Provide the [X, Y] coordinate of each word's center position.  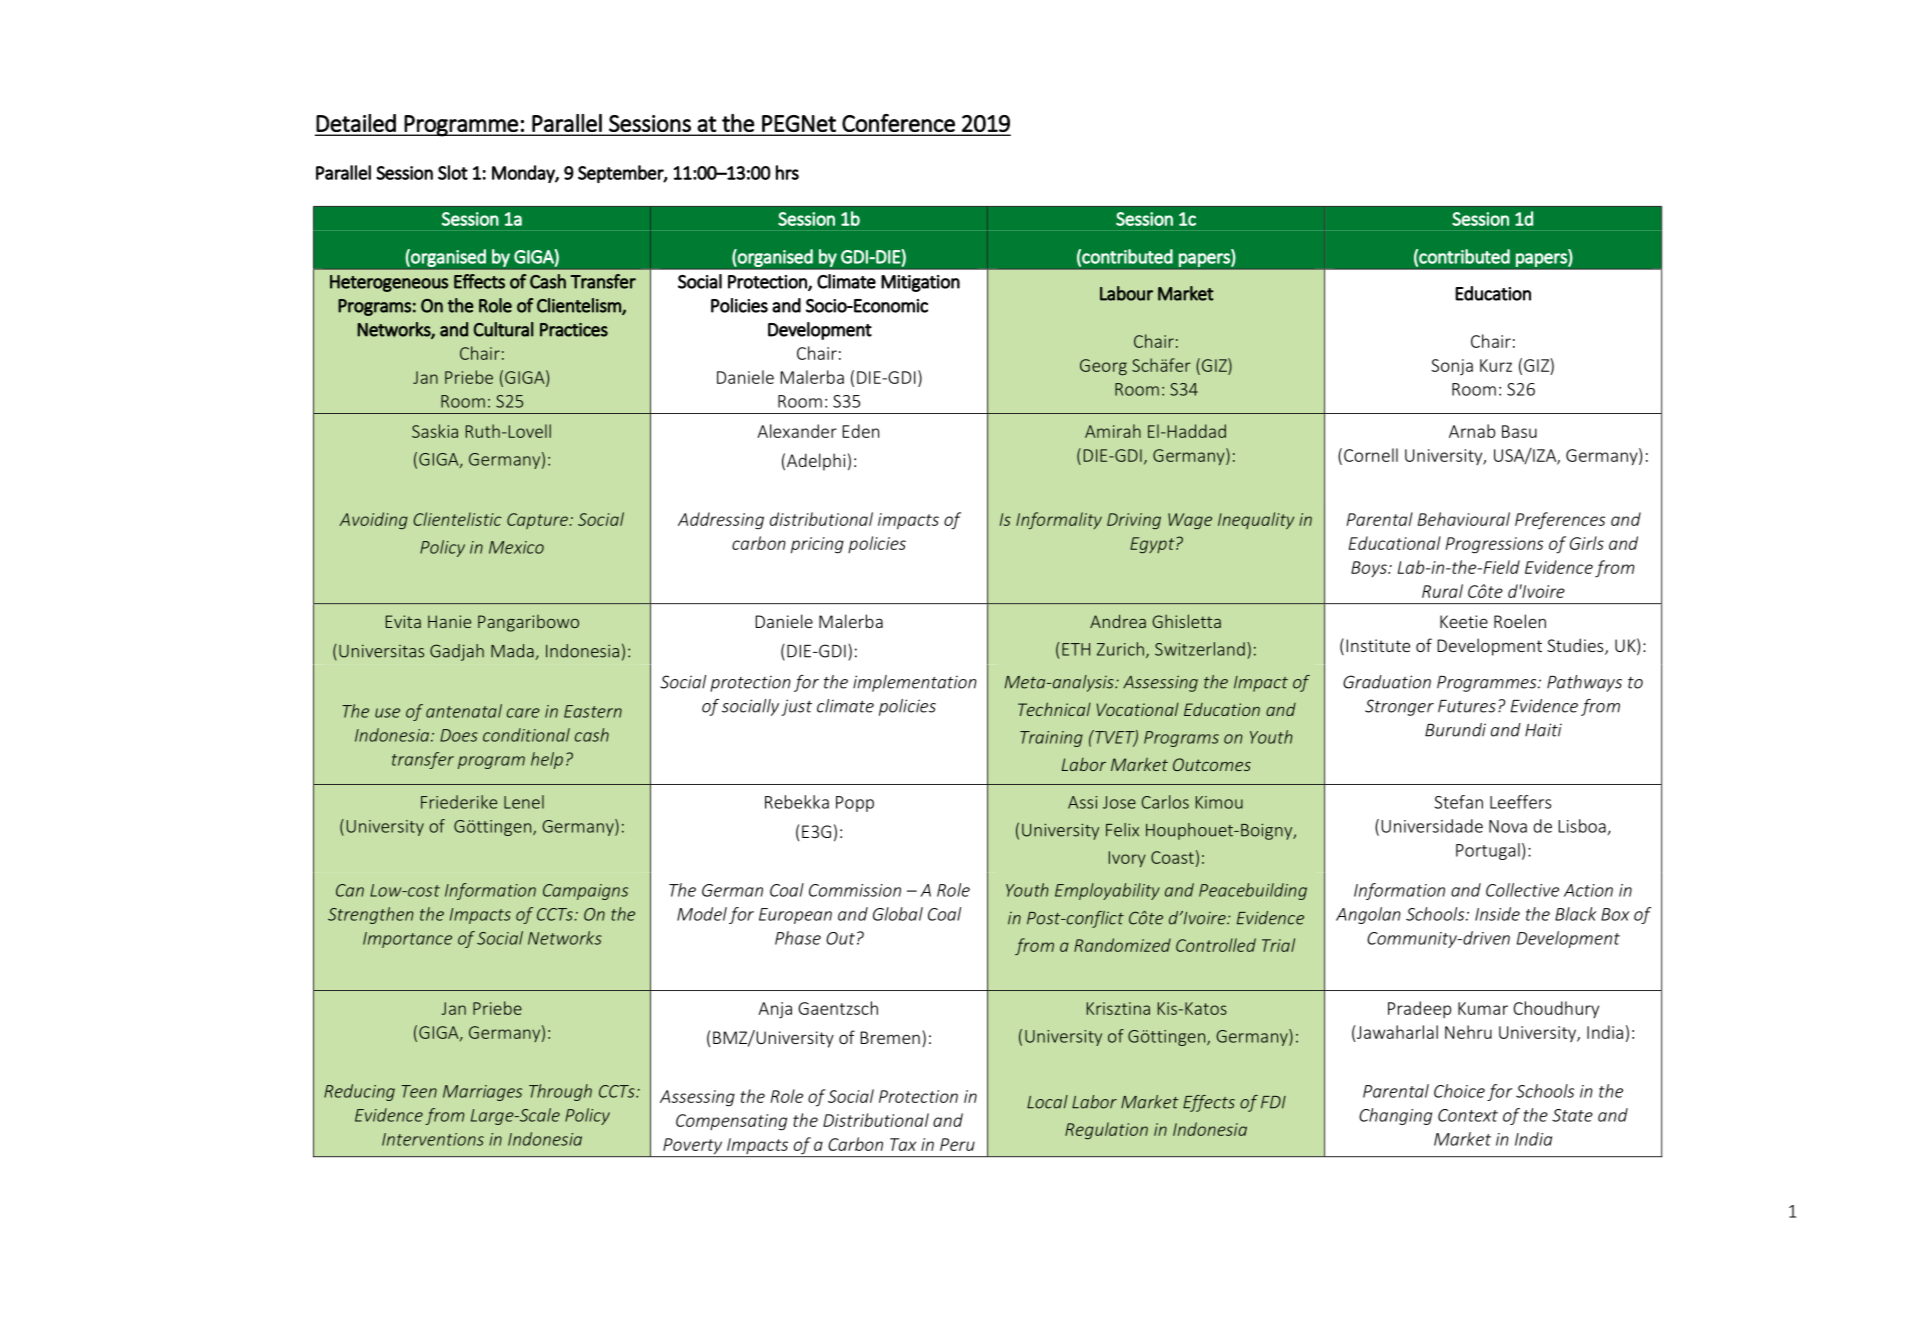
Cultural [503, 329]
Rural [1442, 591]
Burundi [1455, 730]
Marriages [482, 1093]
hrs [787, 172]
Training [1051, 739]
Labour [1126, 293]
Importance [407, 940]
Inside [1497, 914]
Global [898, 914]
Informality [1059, 520]
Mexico [516, 547]
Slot [453, 172]
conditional [526, 735]
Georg [1103, 367]
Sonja [1452, 367]
